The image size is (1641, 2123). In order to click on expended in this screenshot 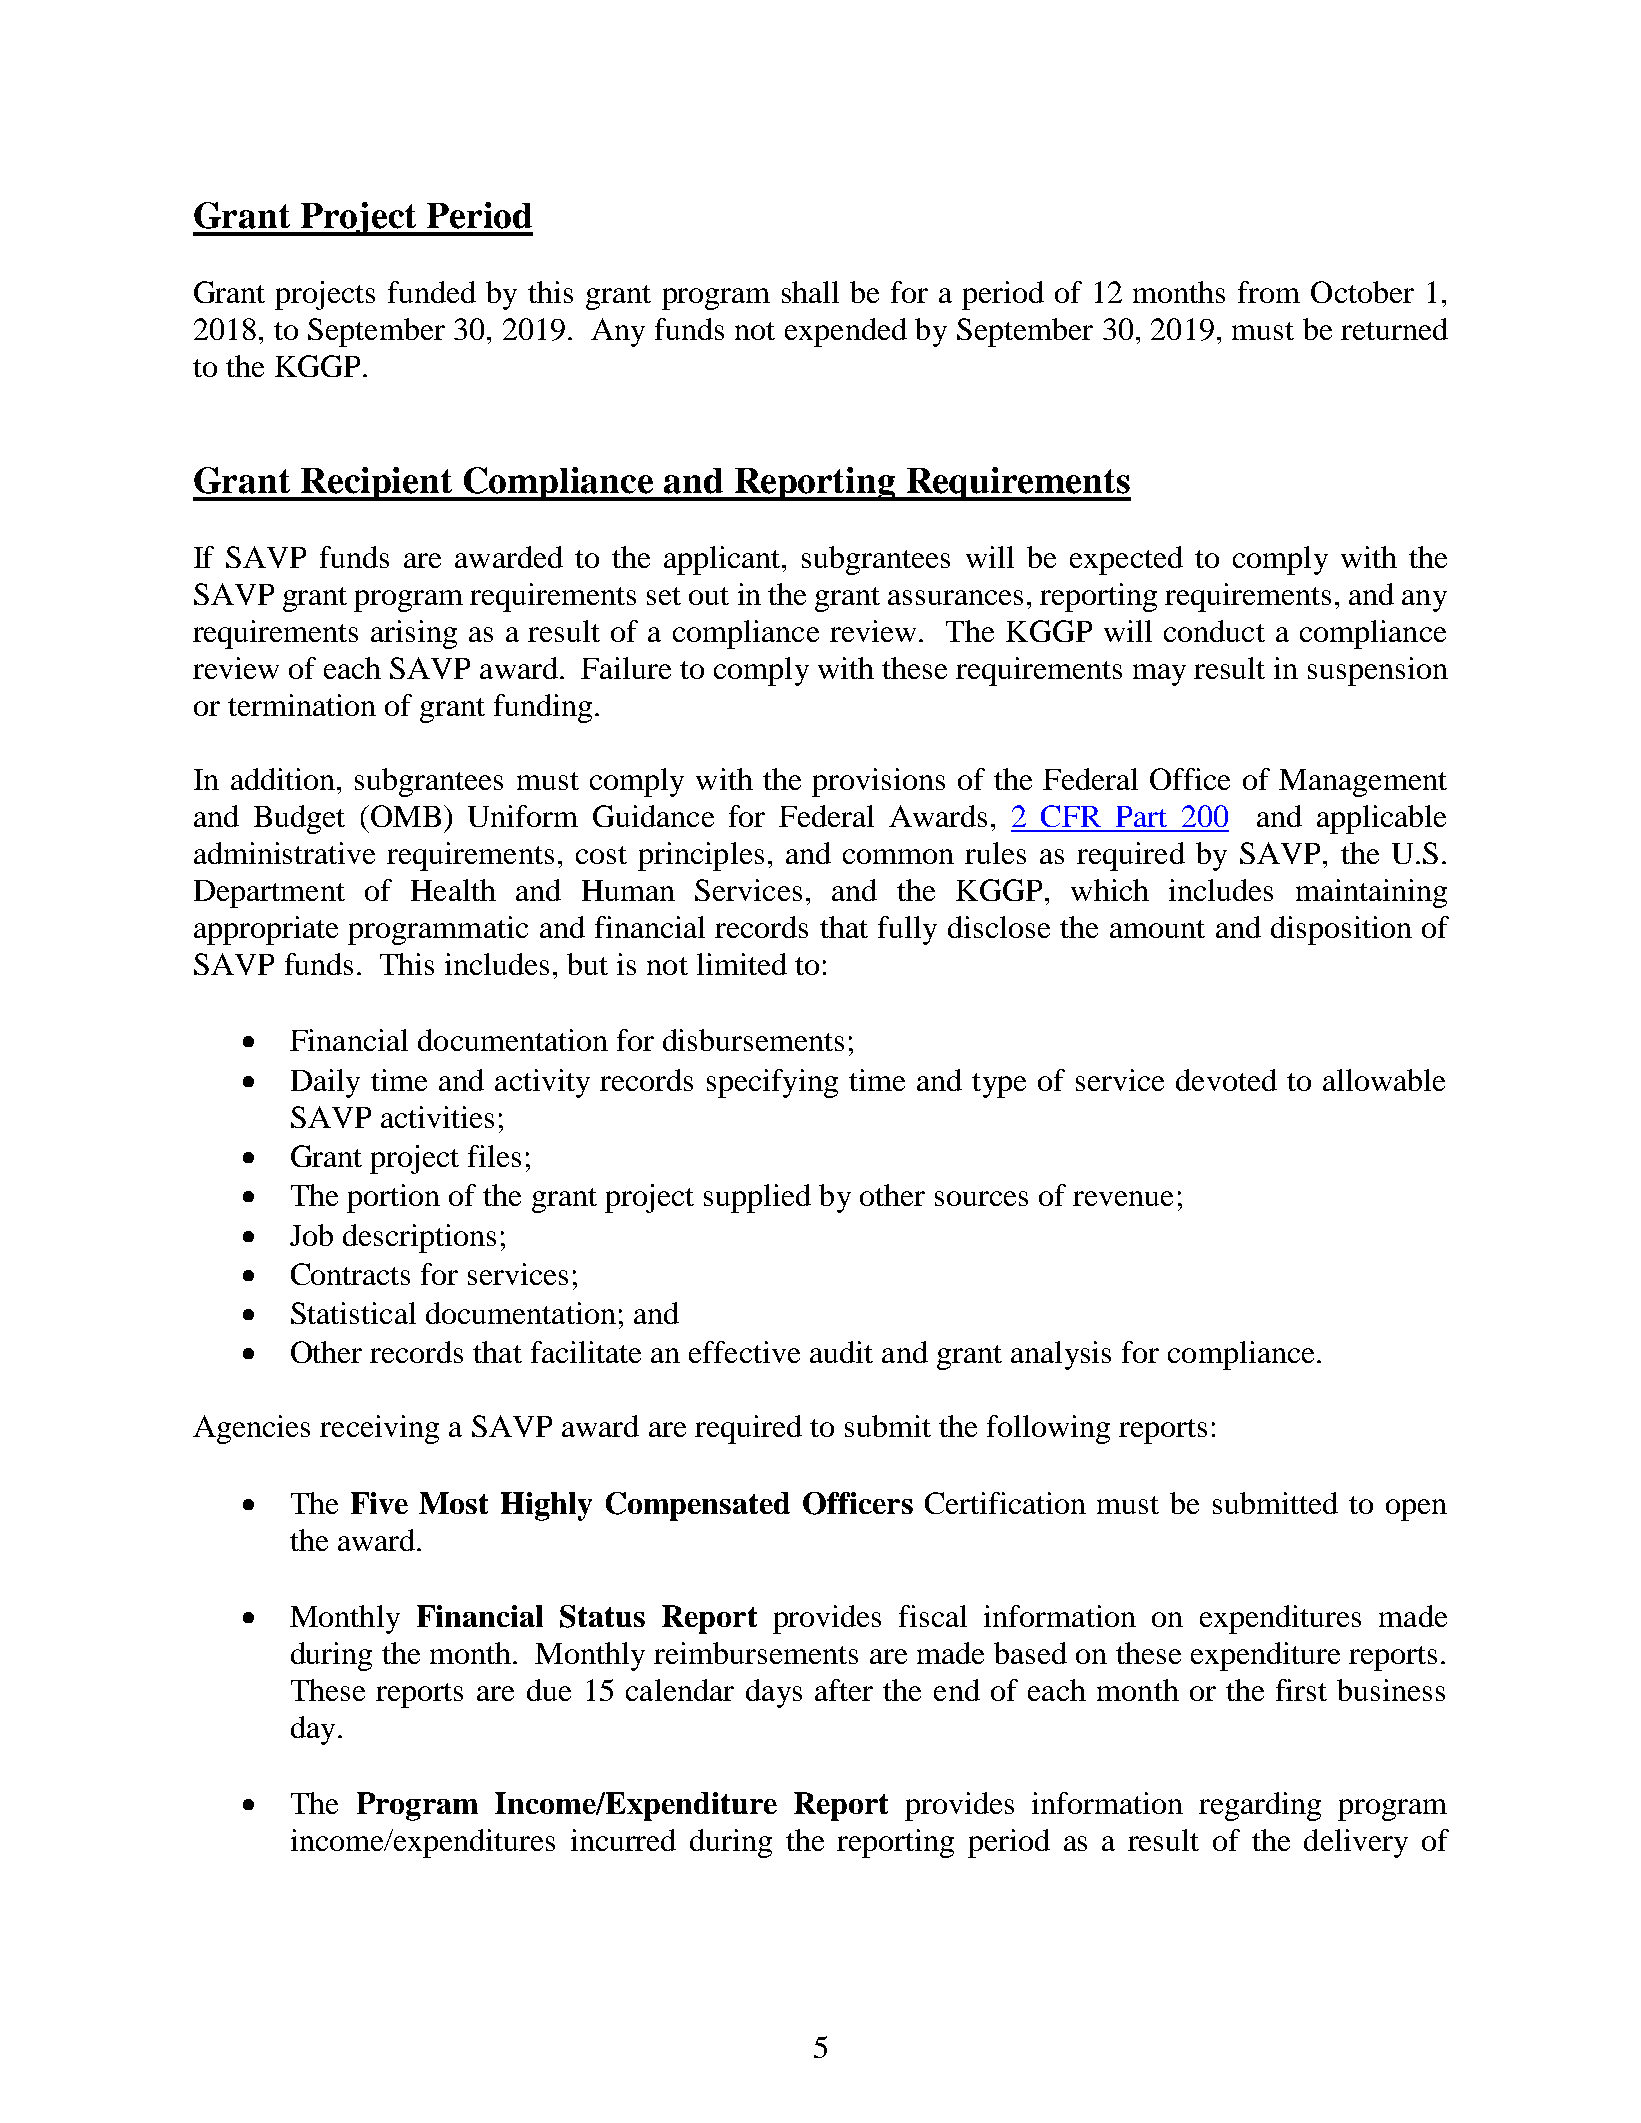, I will do `click(846, 332)`.
